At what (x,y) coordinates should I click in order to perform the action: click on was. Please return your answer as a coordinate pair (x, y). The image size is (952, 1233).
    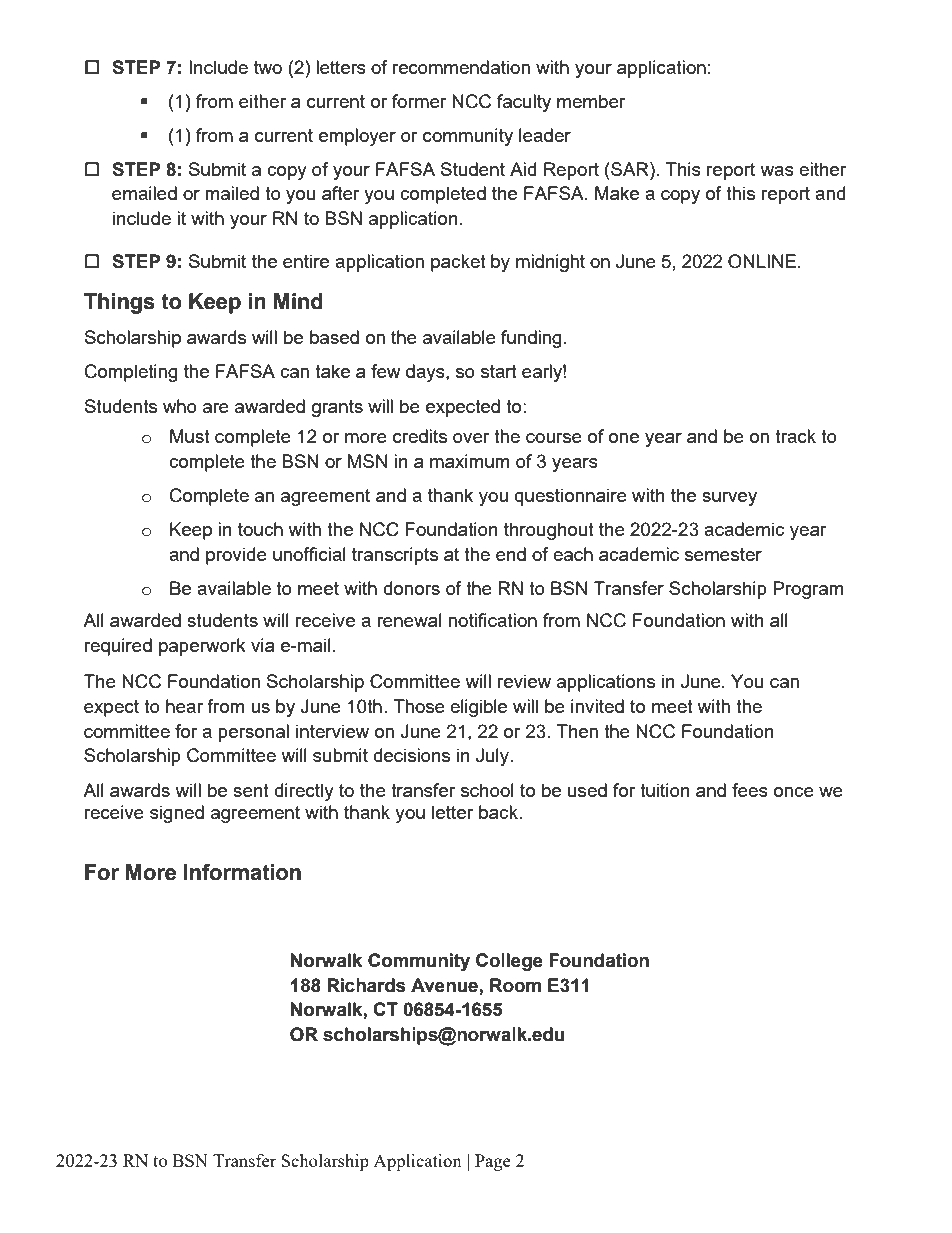
    Looking at the image, I should click on (777, 171).
